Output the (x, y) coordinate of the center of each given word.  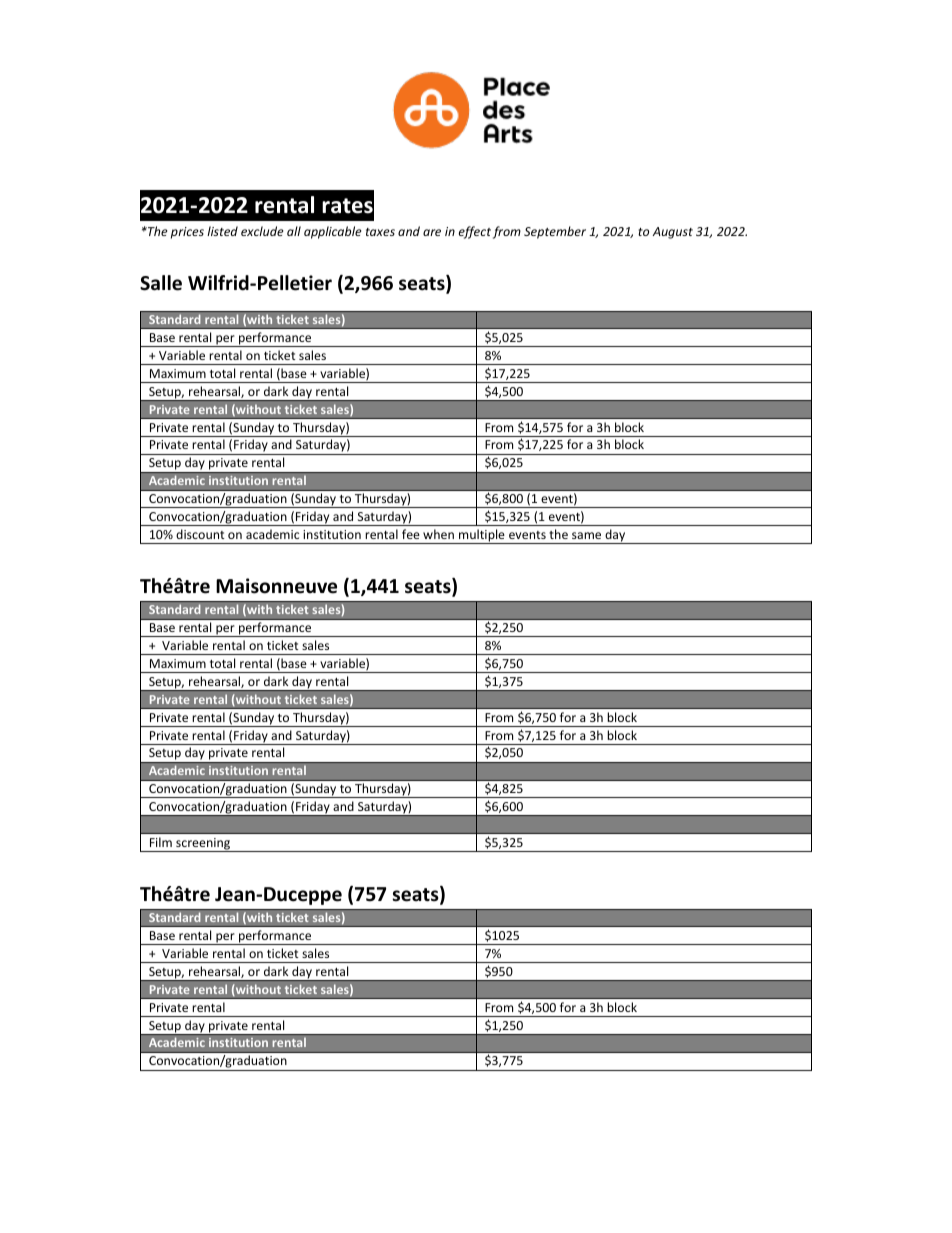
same (586, 535)
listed (222, 231)
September (555, 232)
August (673, 233)
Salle (161, 283)
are (432, 232)
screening (203, 845)
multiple (482, 536)
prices (187, 233)
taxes (380, 232)
